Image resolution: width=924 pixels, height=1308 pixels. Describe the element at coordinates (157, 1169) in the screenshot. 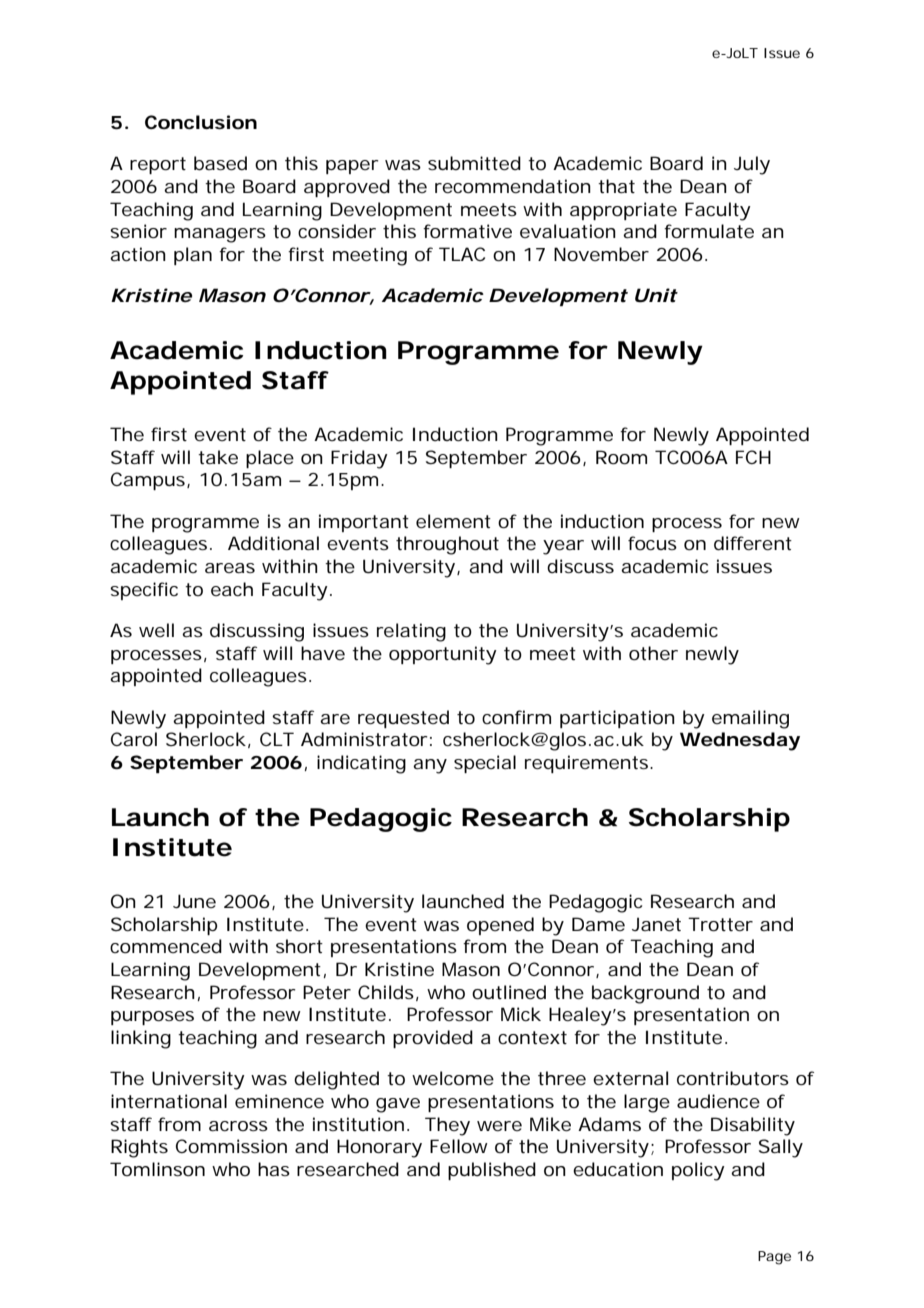

I see `Tomlinson` at that location.
